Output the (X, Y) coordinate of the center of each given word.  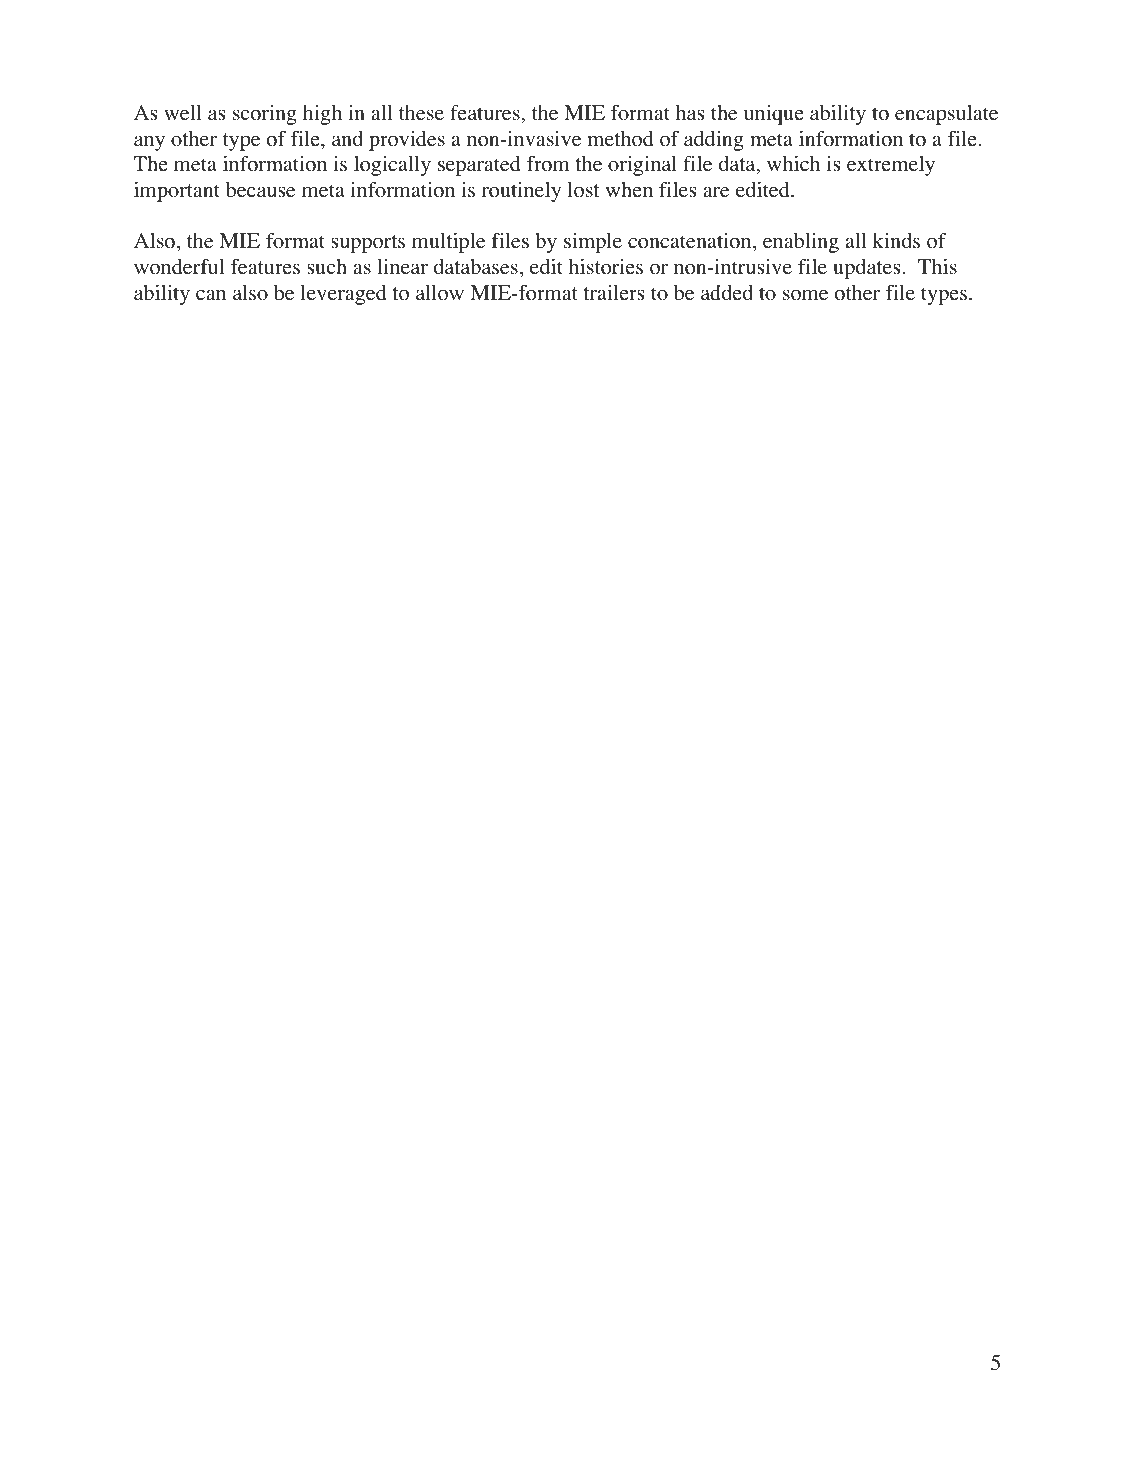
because (260, 190)
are (716, 192)
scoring (265, 115)
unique (774, 115)
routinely (521, 192)
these (421, 113)
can (211, 294)
